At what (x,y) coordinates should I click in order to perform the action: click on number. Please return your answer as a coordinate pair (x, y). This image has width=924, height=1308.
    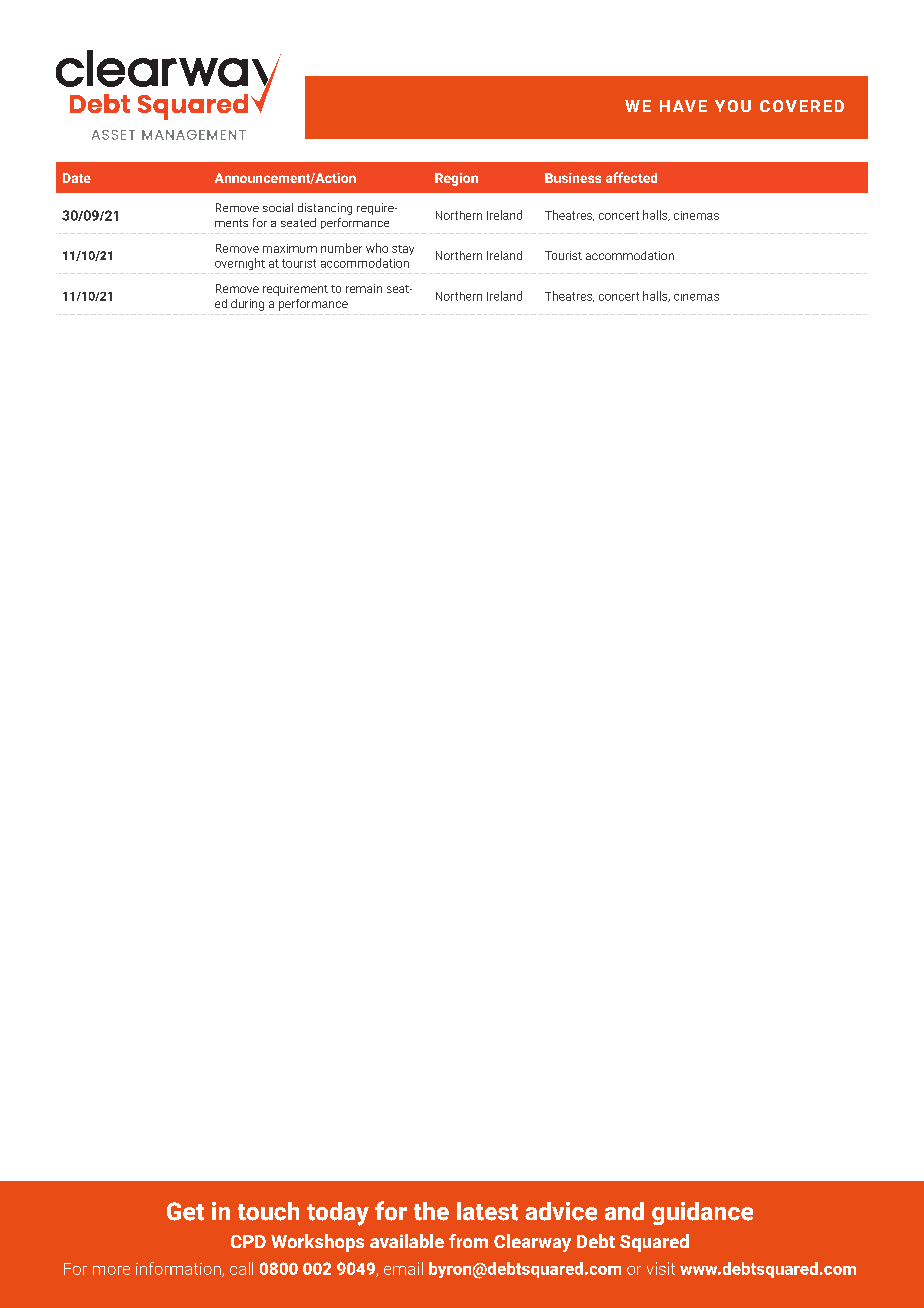
    Looking at the image, I should click on (341, 248).
